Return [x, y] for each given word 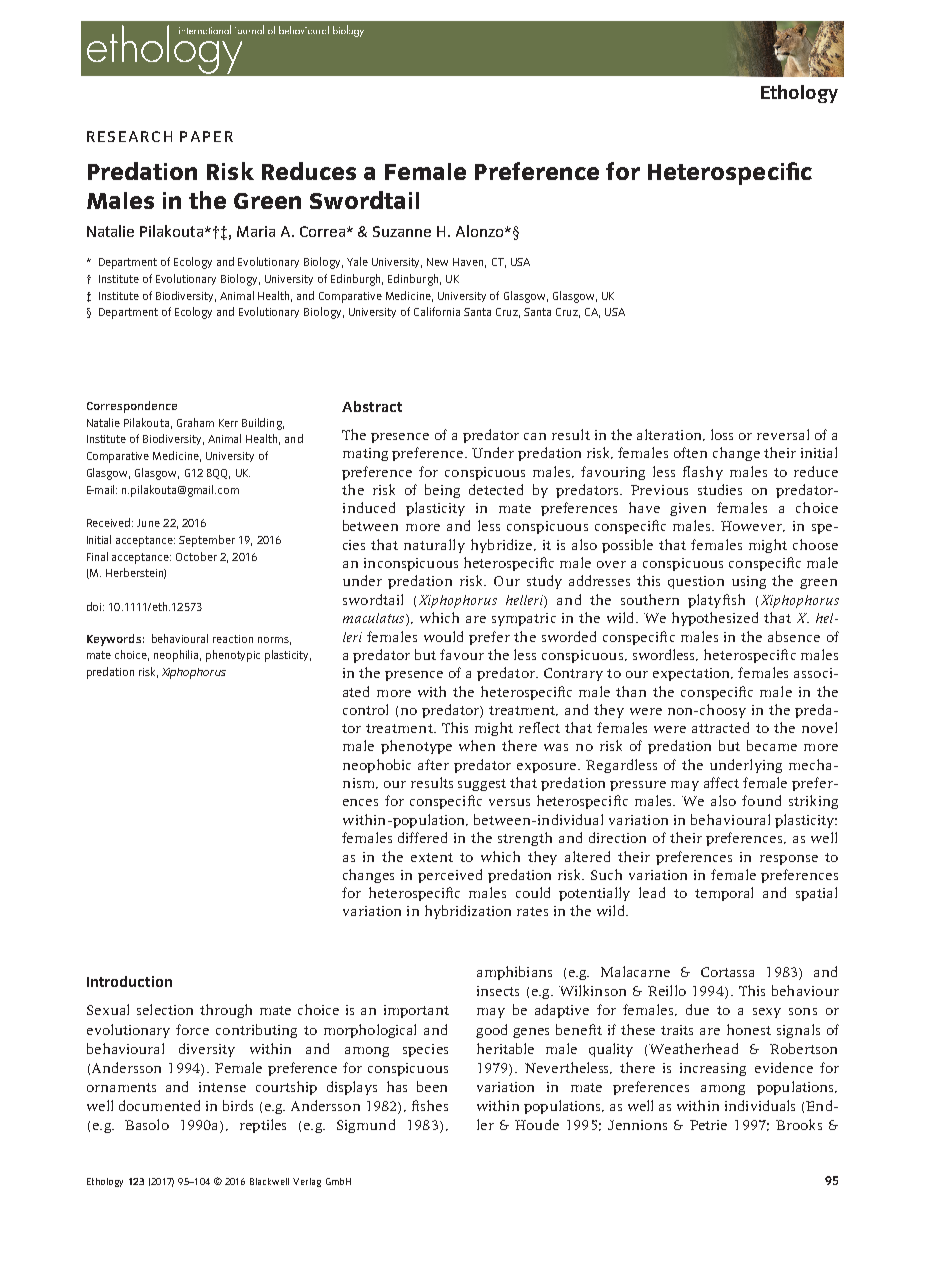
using [749, 582]
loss [722, 434]
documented [159, 1105]
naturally [434, 546]
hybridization [468, 912]
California [437, 311]
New [437, 262]
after [433, 764]
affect [721, 782]
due [697, 1009]
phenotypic [233, 656]
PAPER [206, 136]
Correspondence [132, 407]
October [196, 556]
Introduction [129, 981]
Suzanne [402, 231]
